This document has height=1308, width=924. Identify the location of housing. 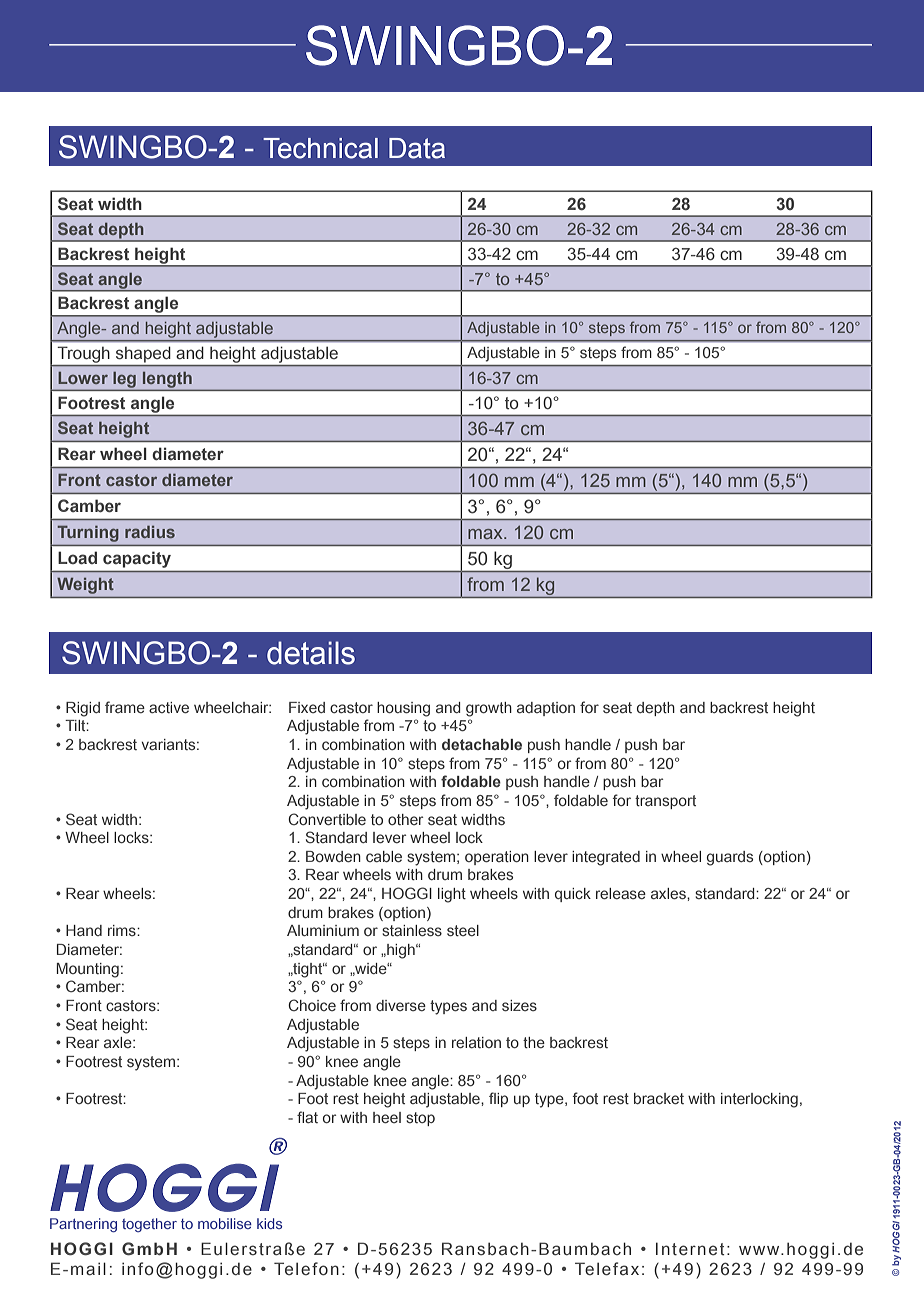
(403, 709).
